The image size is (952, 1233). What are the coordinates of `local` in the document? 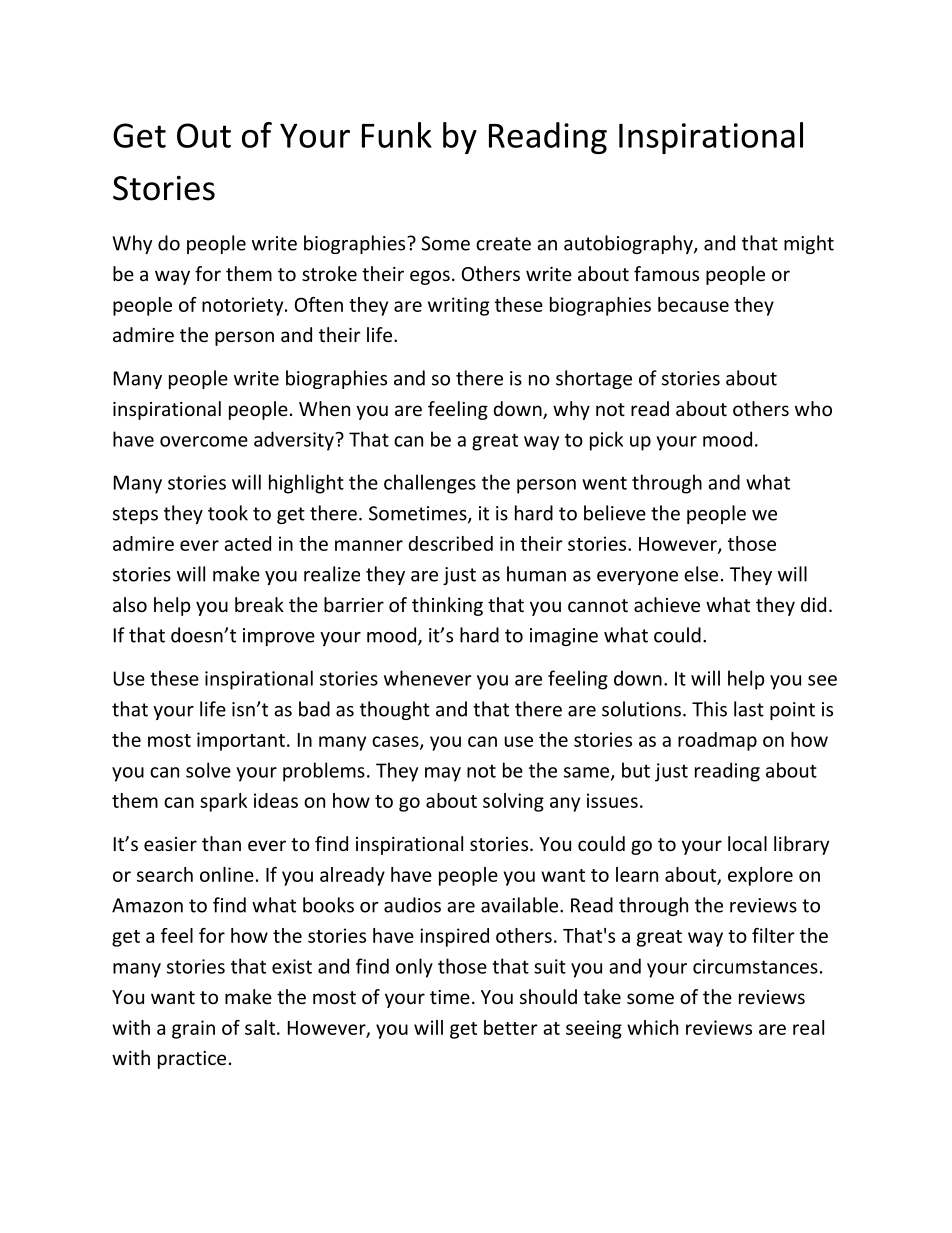 It's located at (747, 843).
